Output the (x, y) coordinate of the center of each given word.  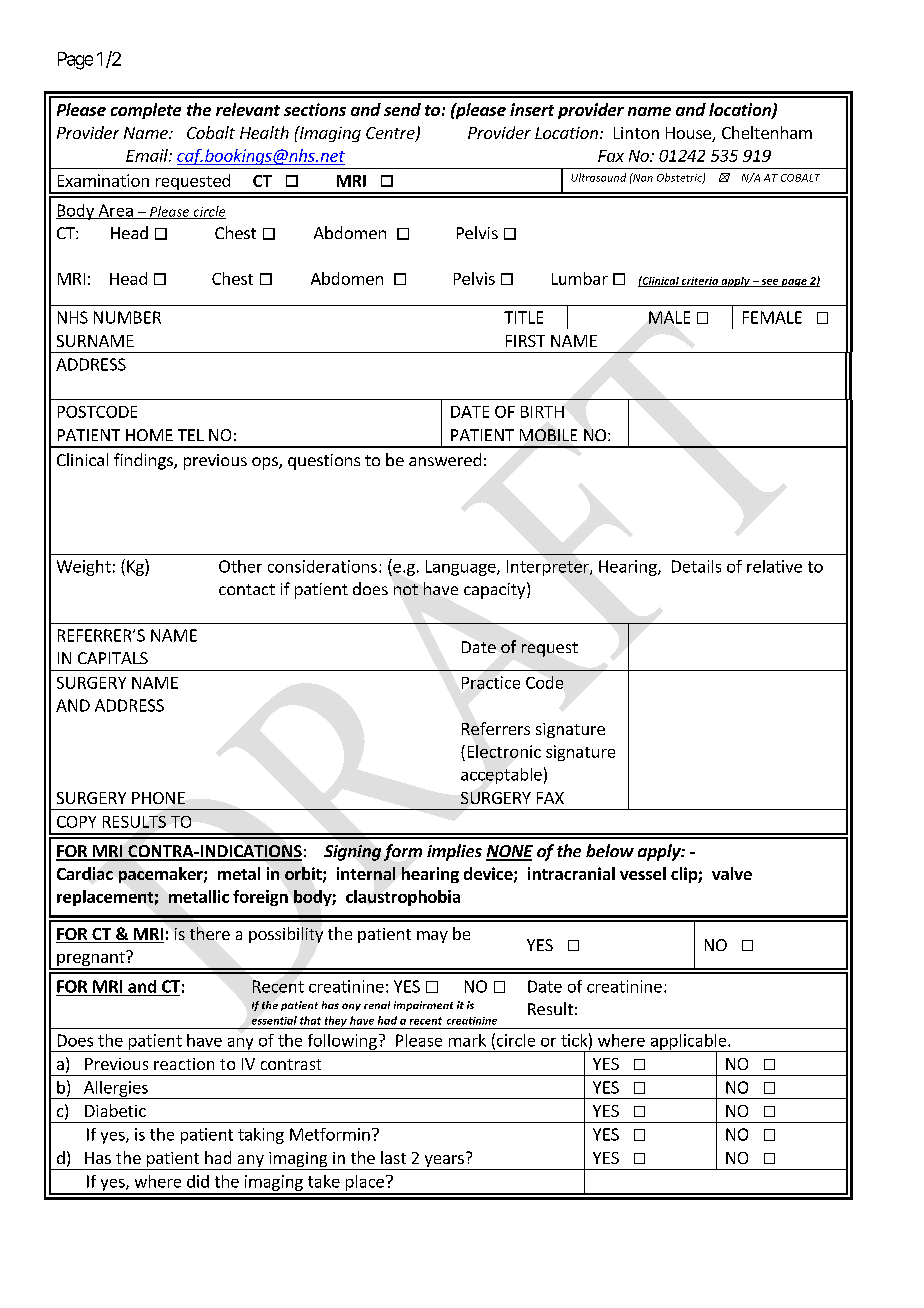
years (444, 1162)
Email (148, 155)
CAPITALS (113, 658)
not (406, 589)
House (689, 134)
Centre (391, 134)
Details (696, 566)
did (198, 1181)
